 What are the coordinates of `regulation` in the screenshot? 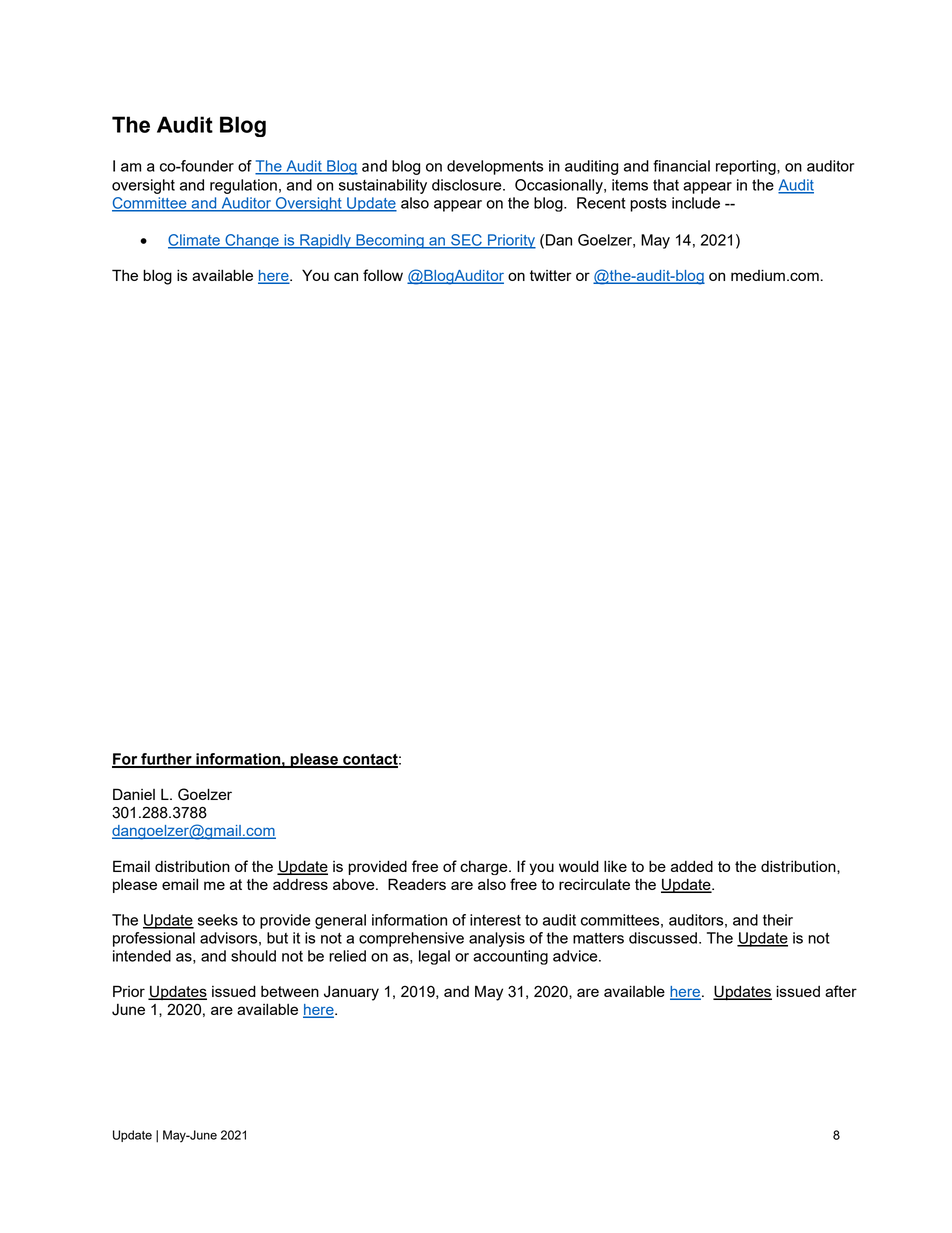 It's located at (243, 186).
